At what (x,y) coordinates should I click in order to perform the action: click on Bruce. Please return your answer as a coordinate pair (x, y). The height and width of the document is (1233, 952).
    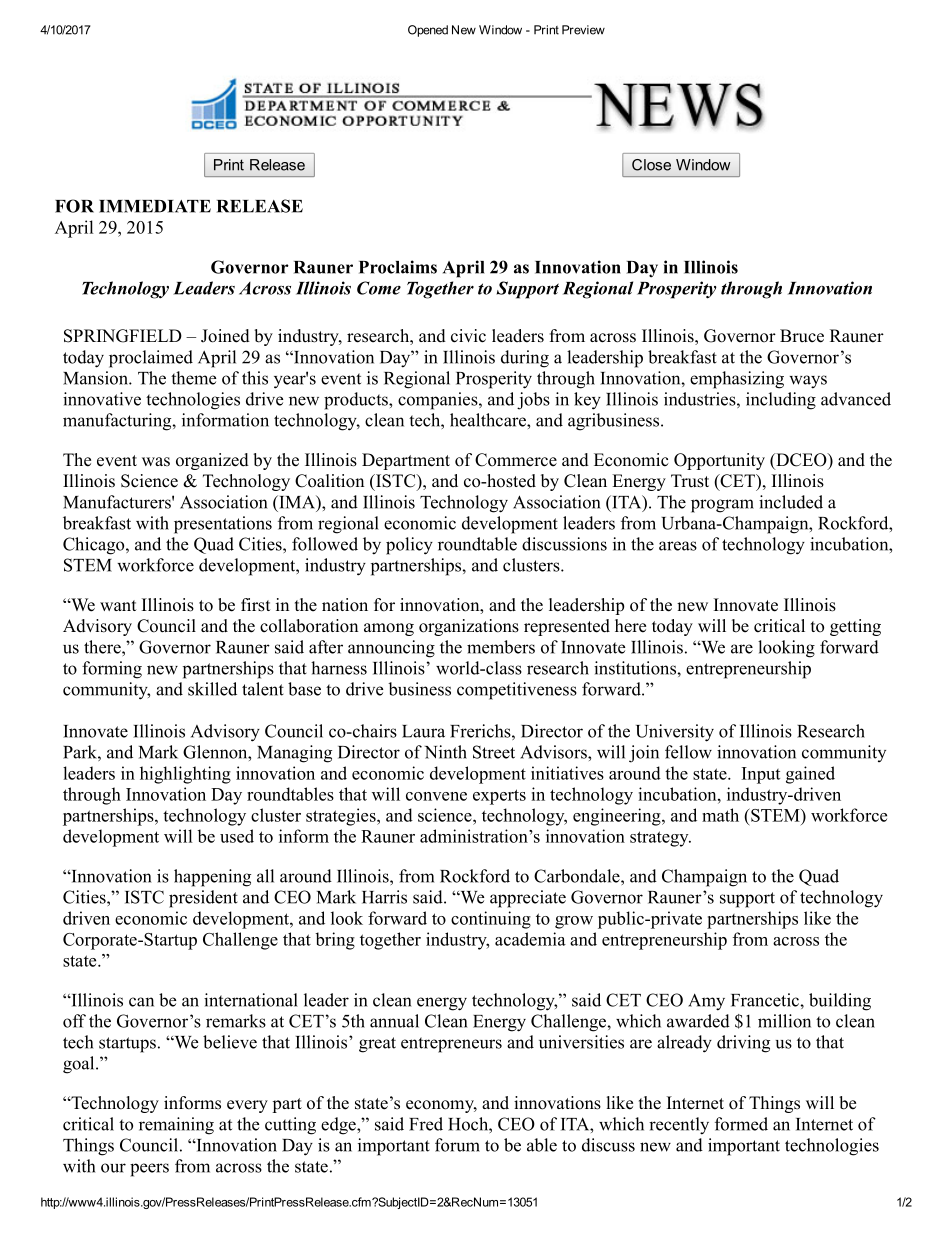
    Looking at the image, I should click on (802, 336).
